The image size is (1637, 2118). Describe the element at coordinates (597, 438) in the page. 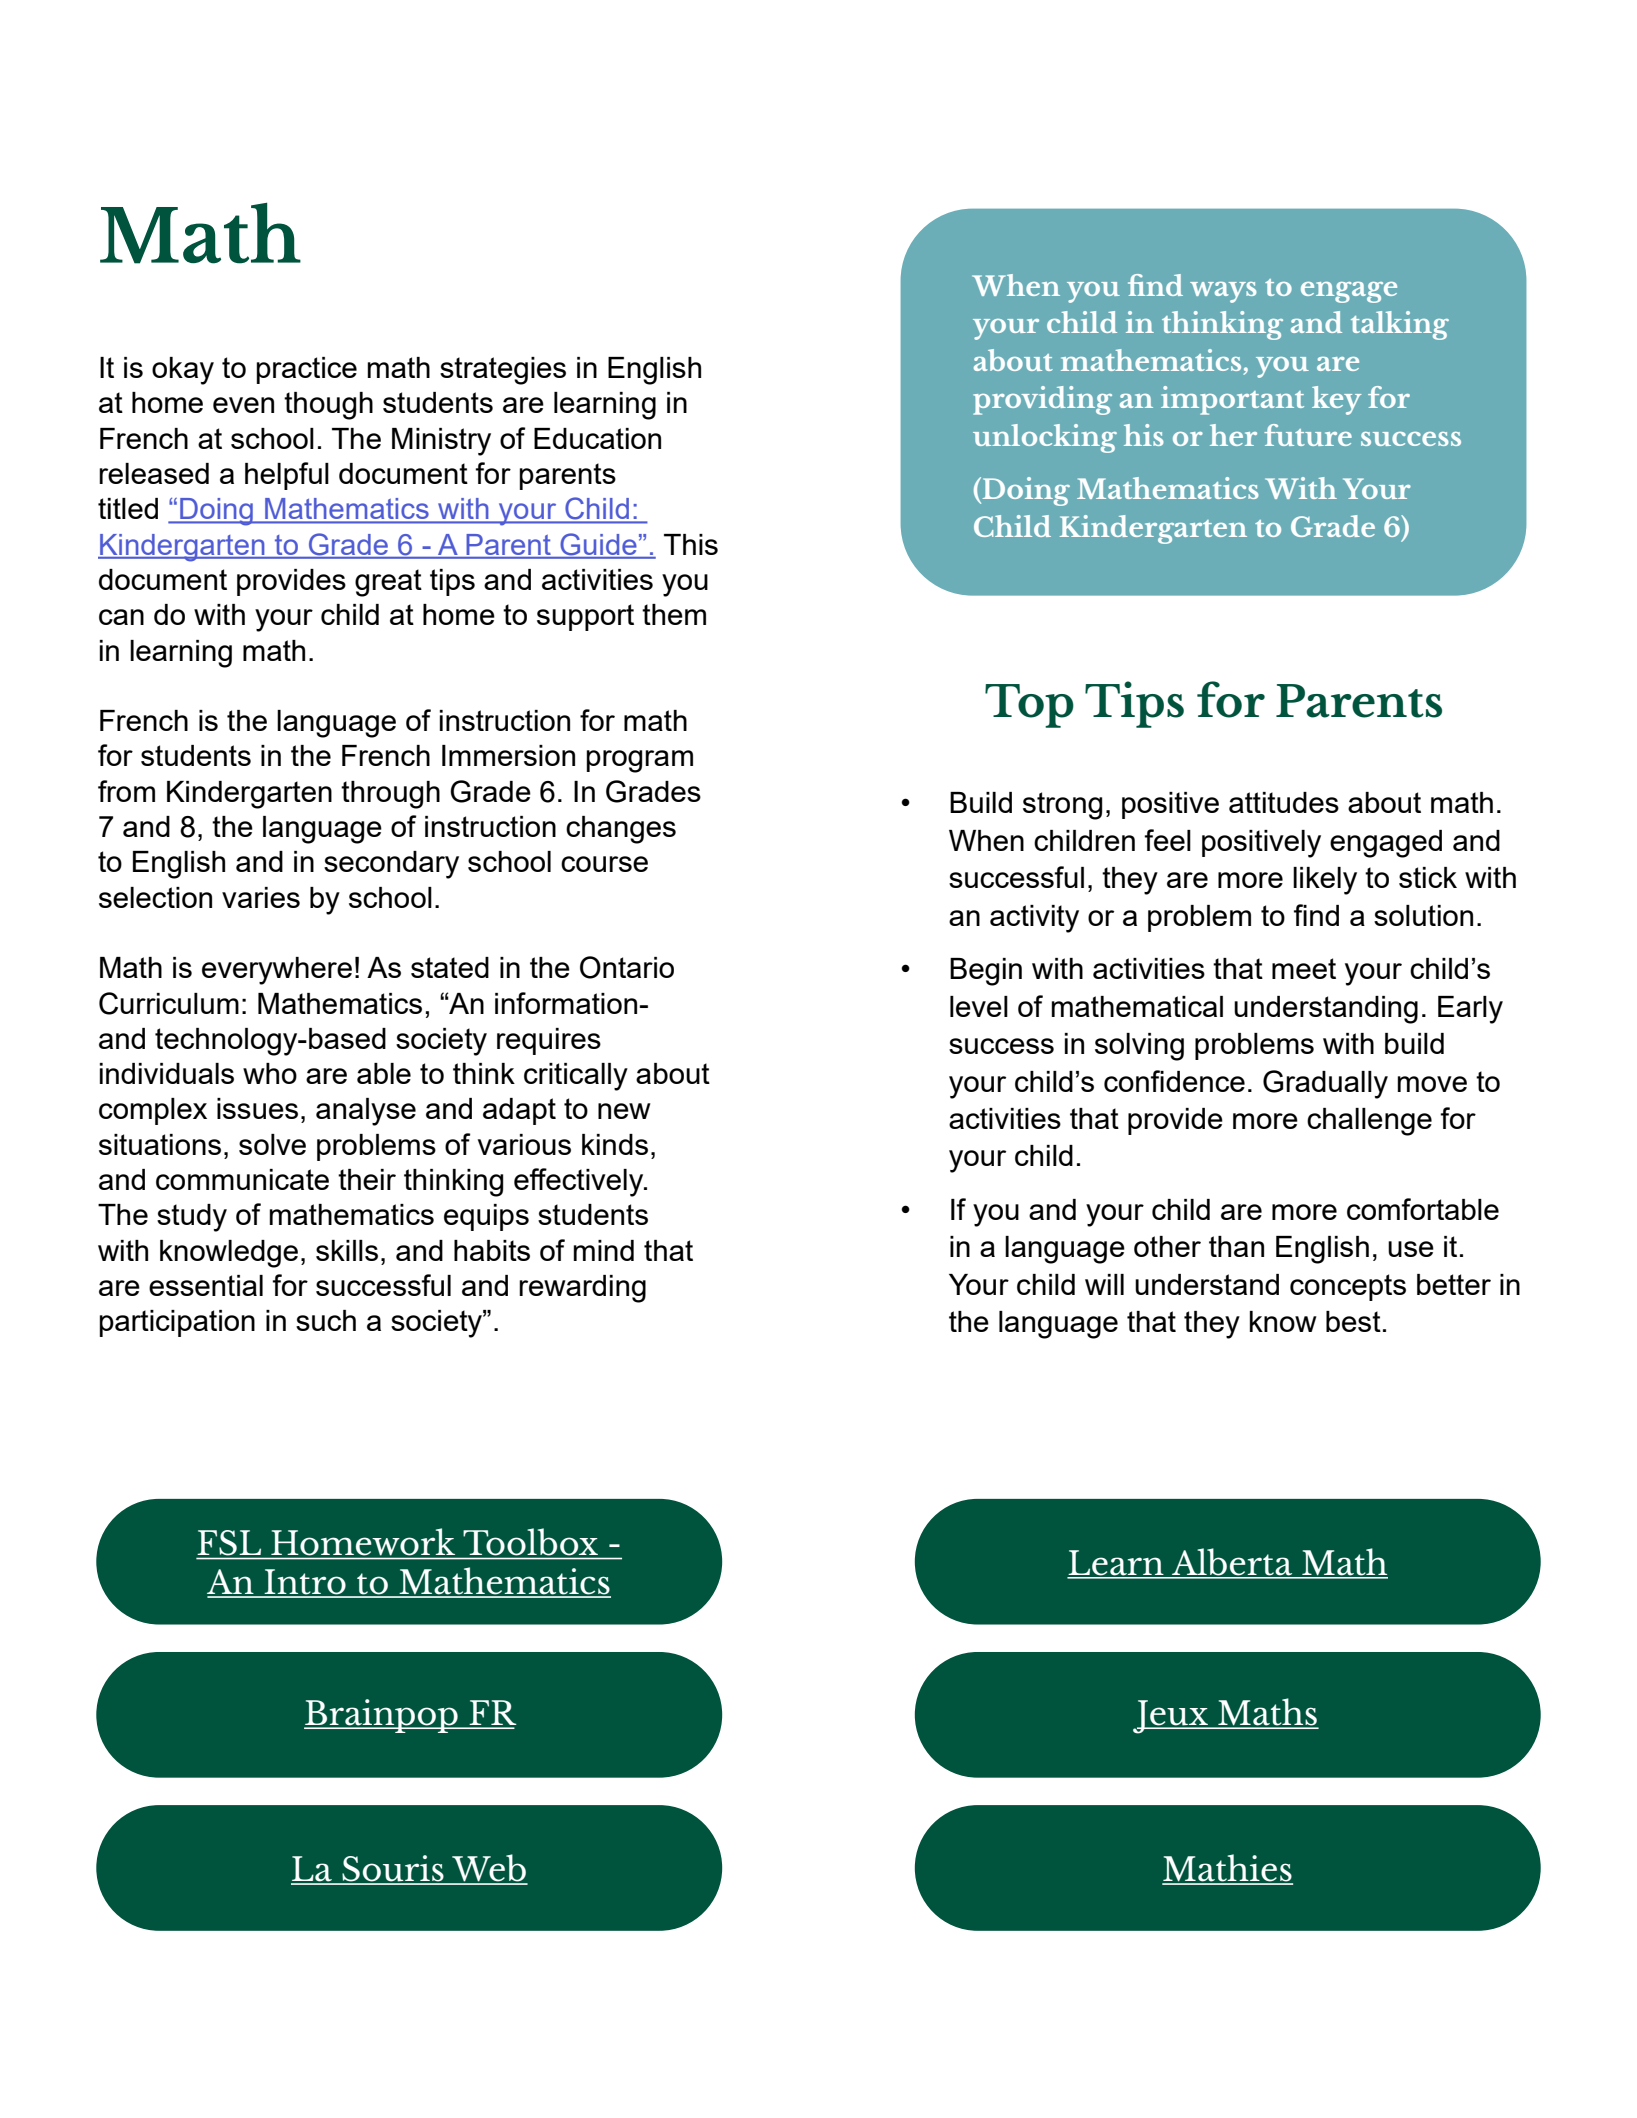

I see `Education` at that location.
